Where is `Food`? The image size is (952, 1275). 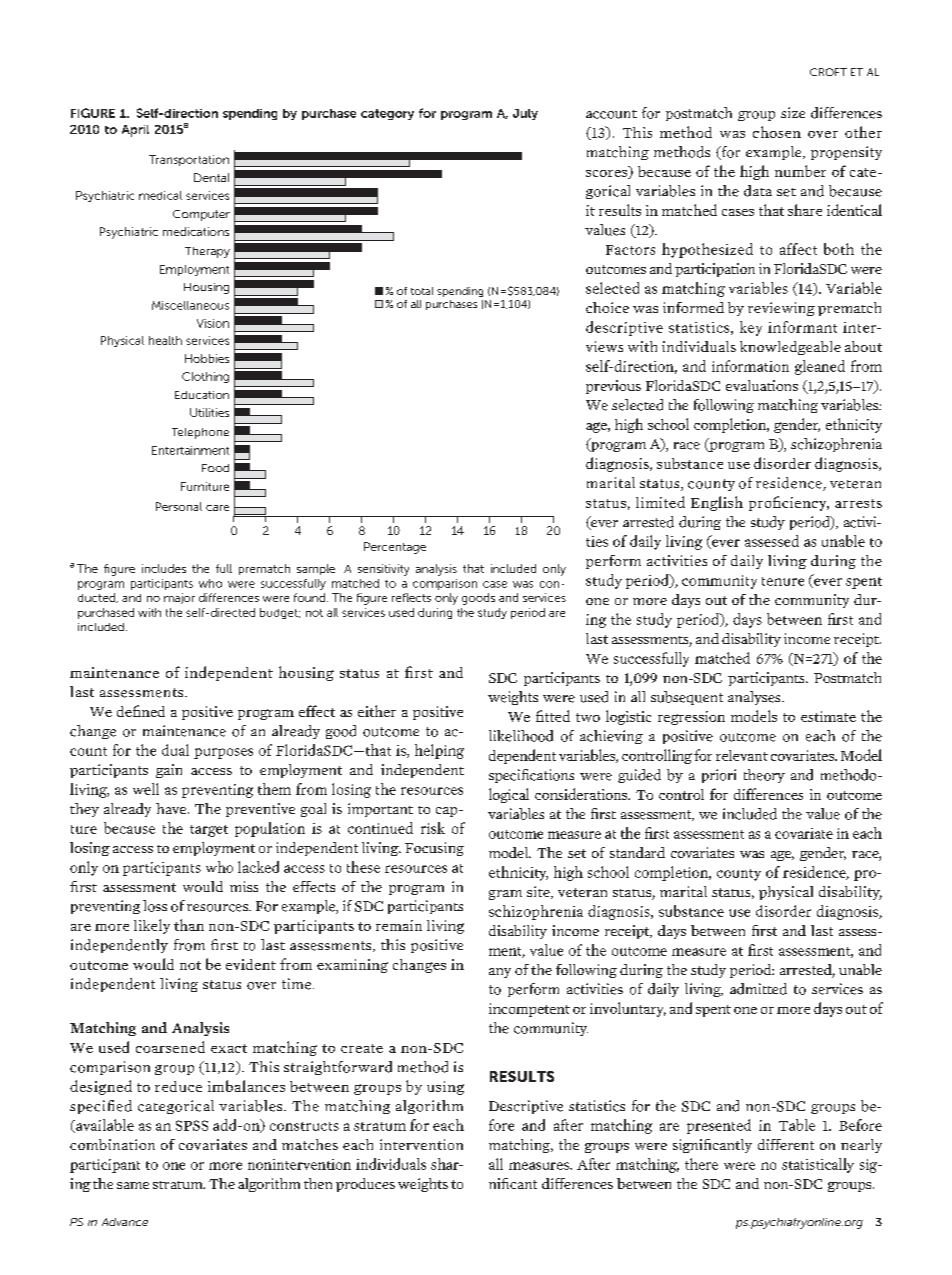
Food is located at coordinates (215, 468).
